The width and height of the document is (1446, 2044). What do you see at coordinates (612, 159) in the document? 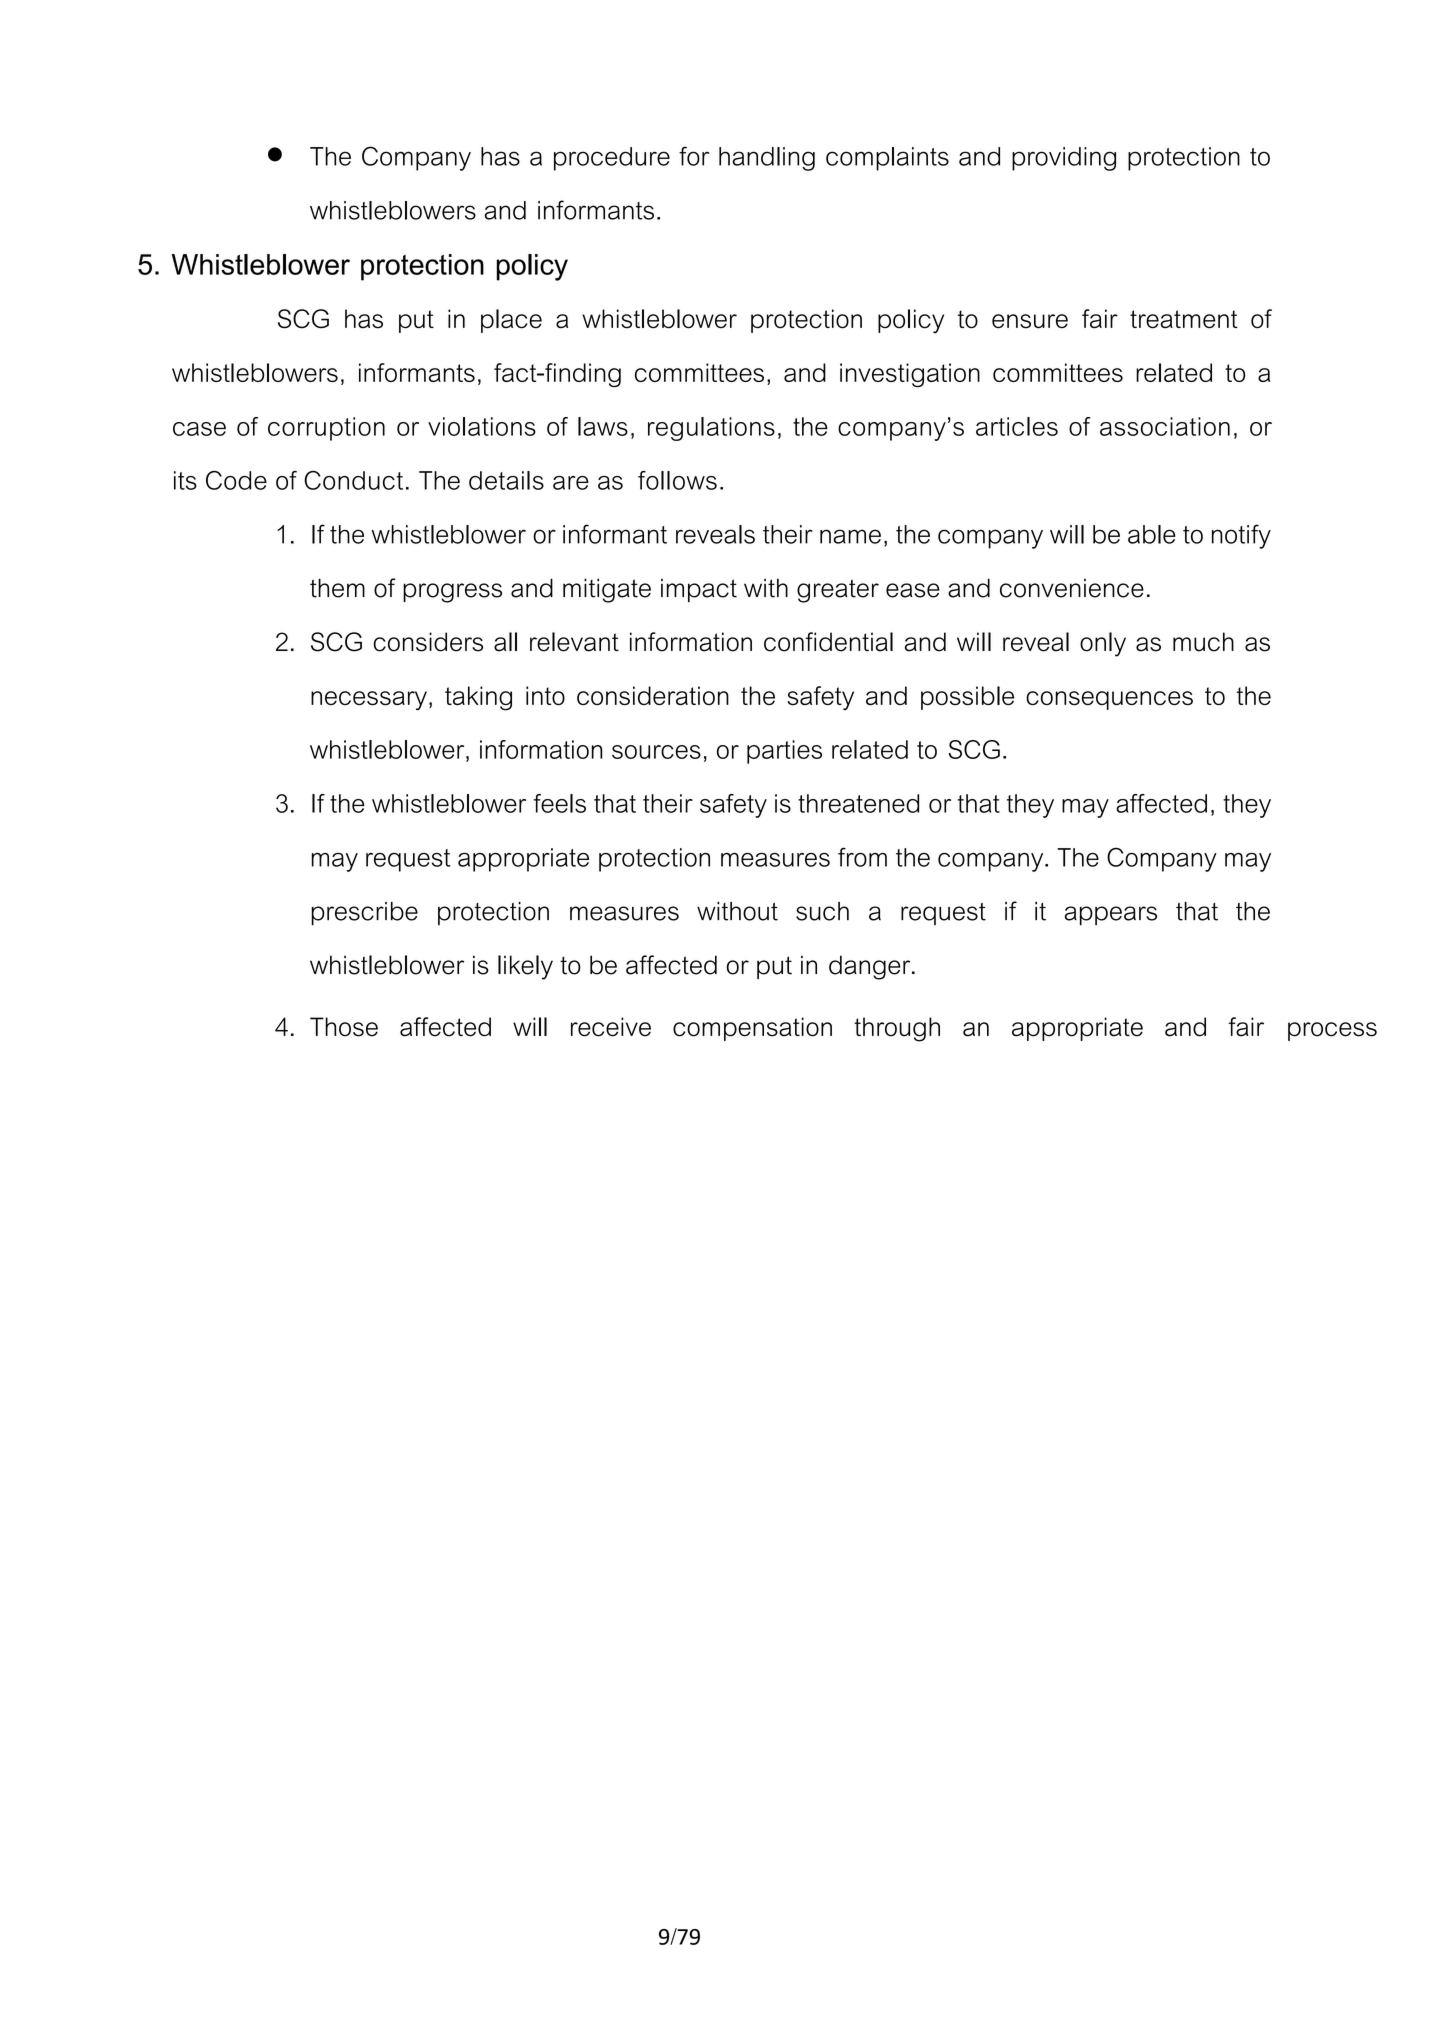
I see `procedure` at bounding box center [612, 159].
